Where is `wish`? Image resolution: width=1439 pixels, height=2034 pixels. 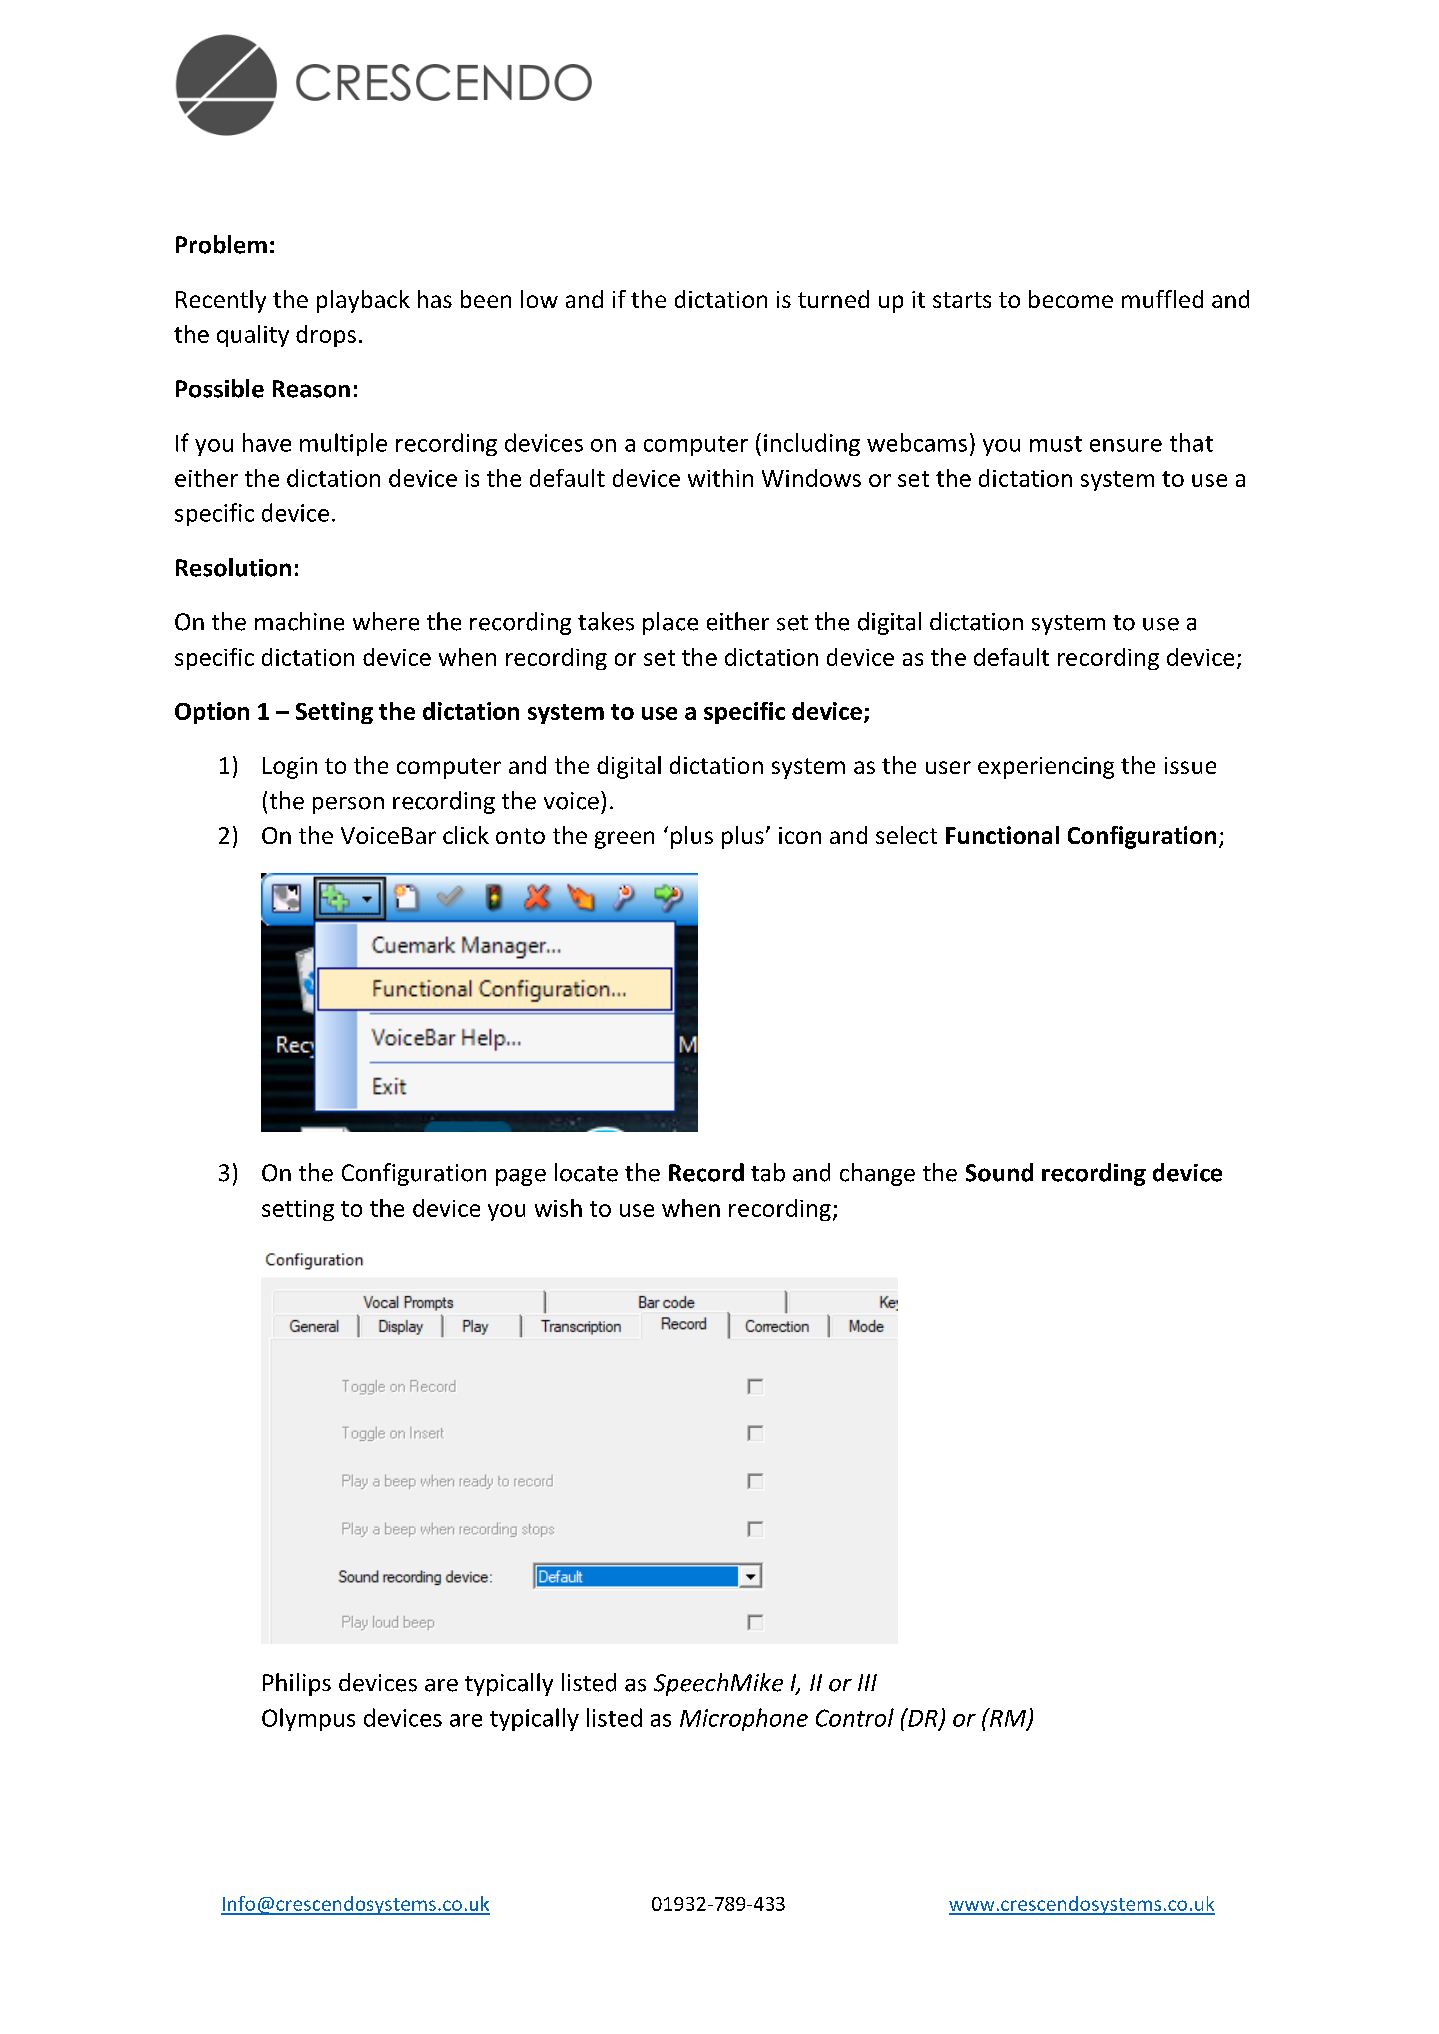 wish is located at coordinates (558, 1208).
